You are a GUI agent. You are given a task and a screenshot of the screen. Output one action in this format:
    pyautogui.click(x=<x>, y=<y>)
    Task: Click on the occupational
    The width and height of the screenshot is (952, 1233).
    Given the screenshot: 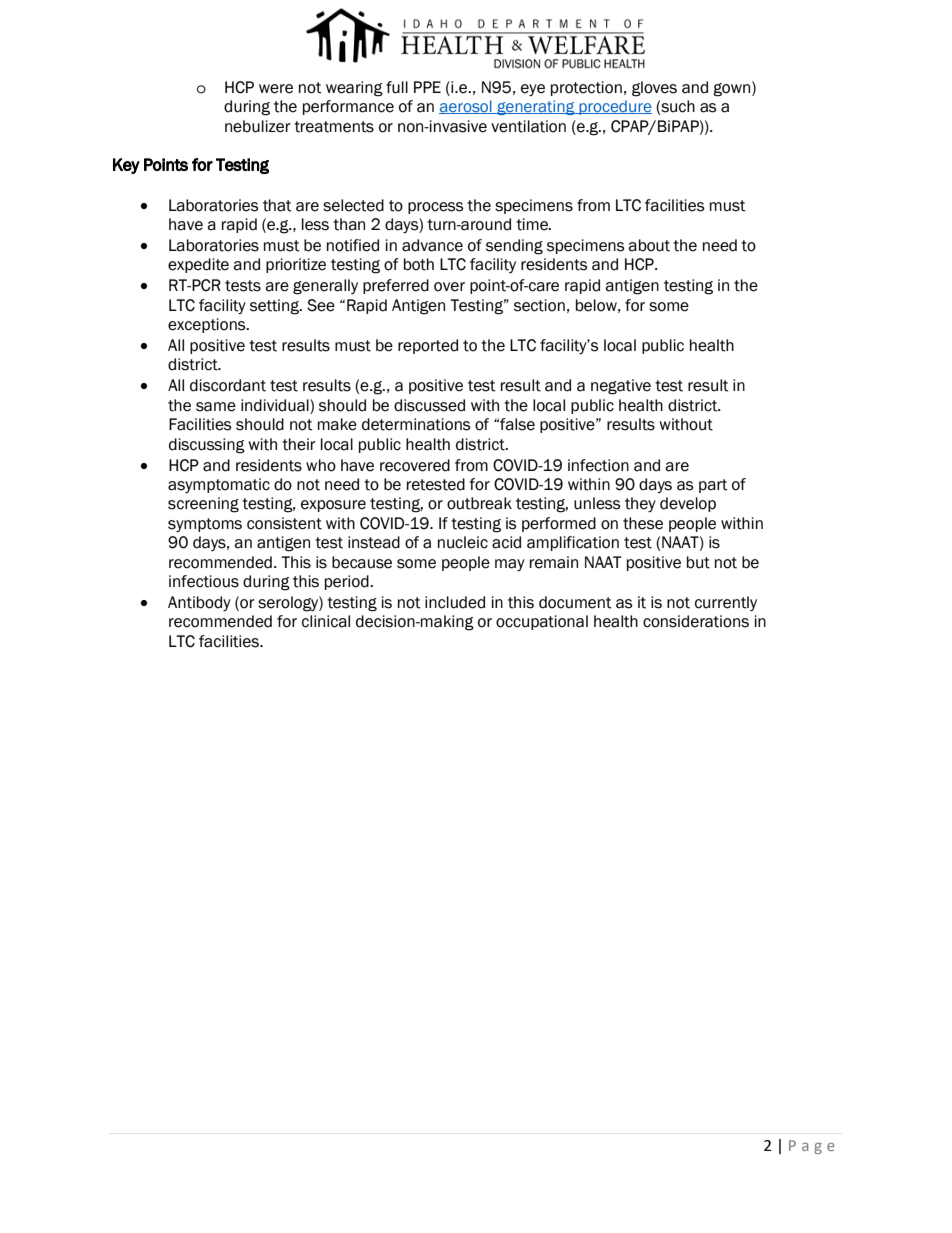 What is the action you would take?
    pyautogui.click(x=542, y=622)
